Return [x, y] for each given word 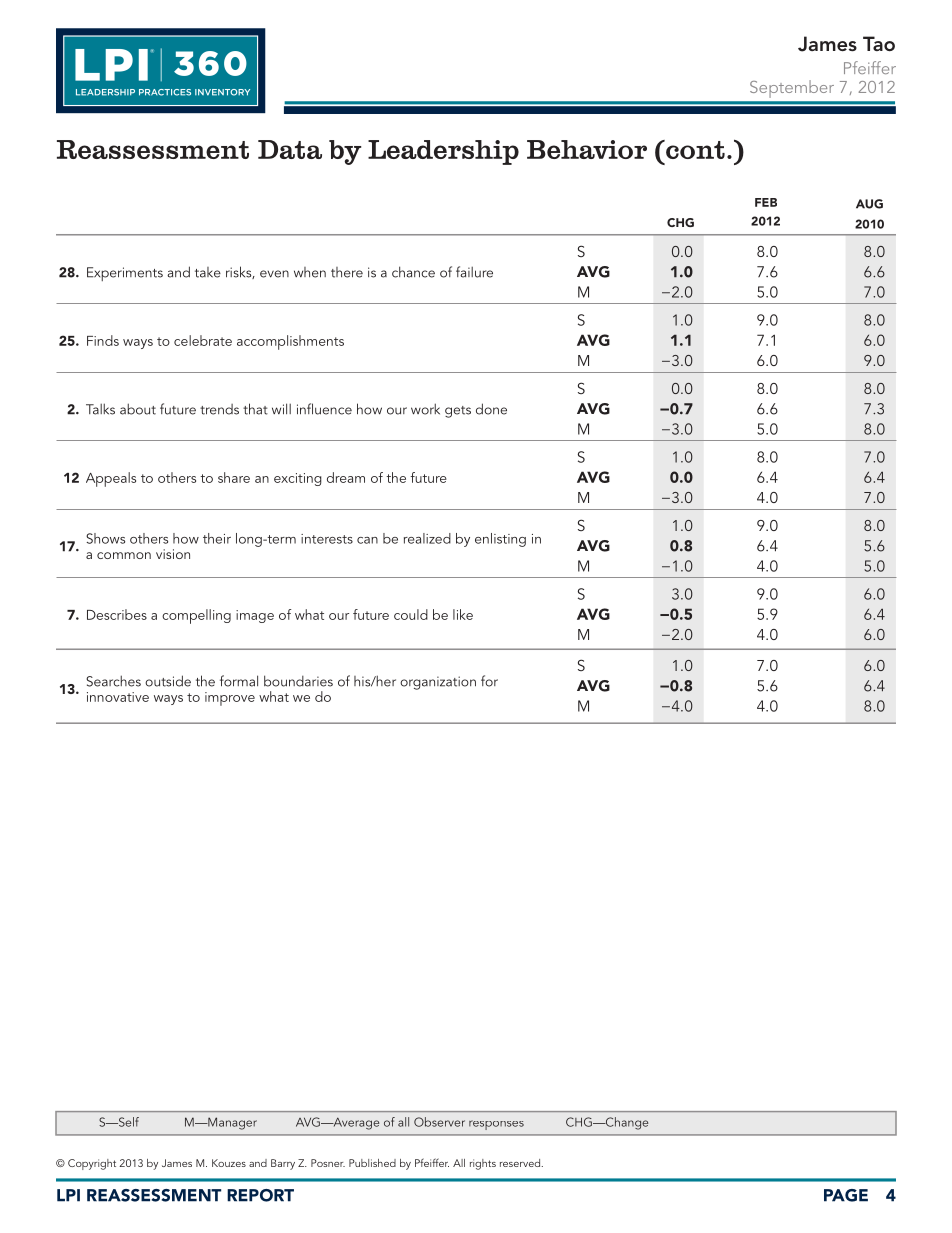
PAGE [846, 1195]
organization [438, 683]
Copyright [92, 1164]
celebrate [203, 340]
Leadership [443, 152]
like [463, 614]
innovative [118, 697]
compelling [196, 616]
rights [483, 1164]
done [491, 409]
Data [290, 149]
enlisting [500, 540]
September [792, 89]
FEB [766, 202]
